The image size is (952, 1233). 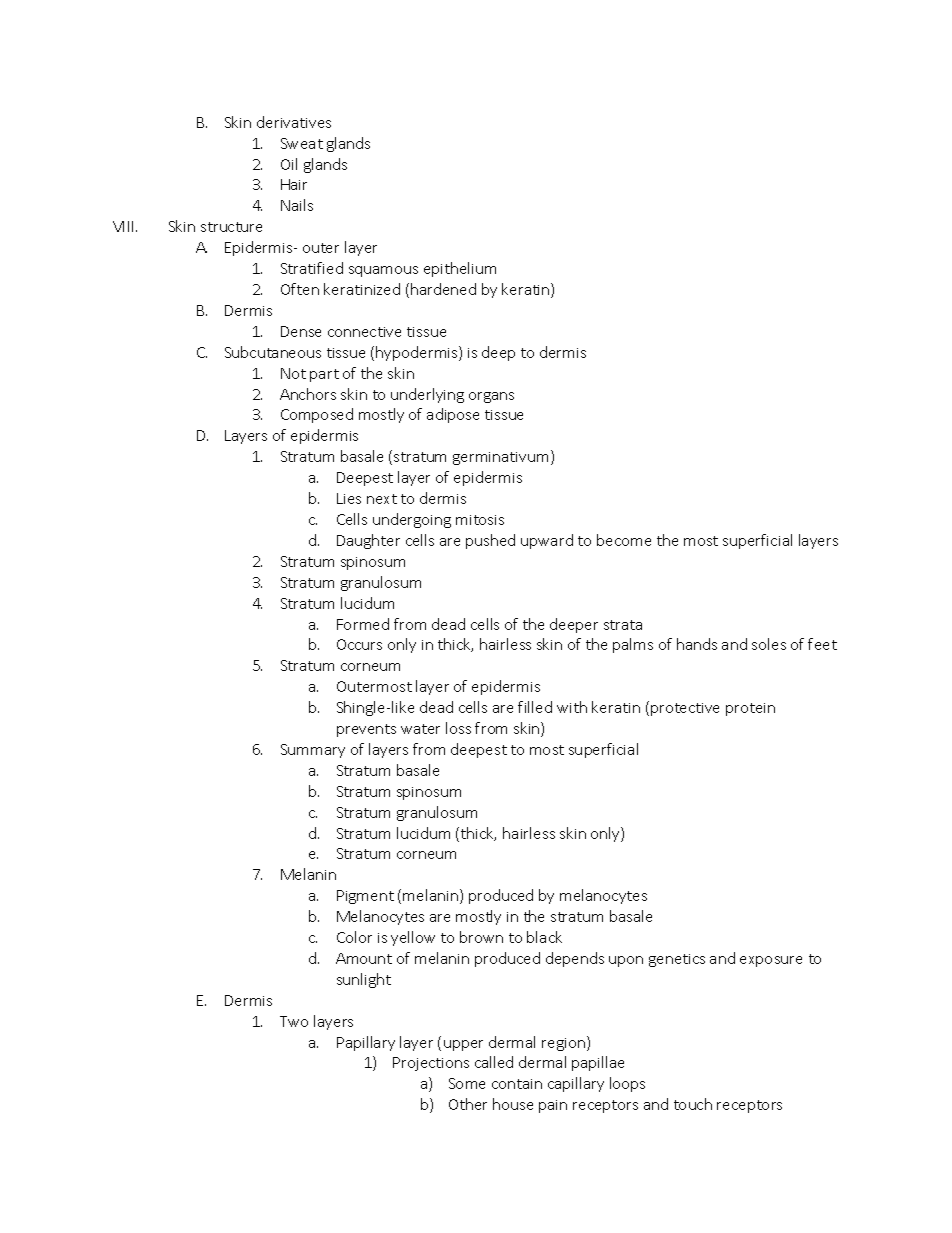 What do you see at coordinates (294, 1021) in the screenshot?
I see `Two` at bounding box center [294, 1021].
